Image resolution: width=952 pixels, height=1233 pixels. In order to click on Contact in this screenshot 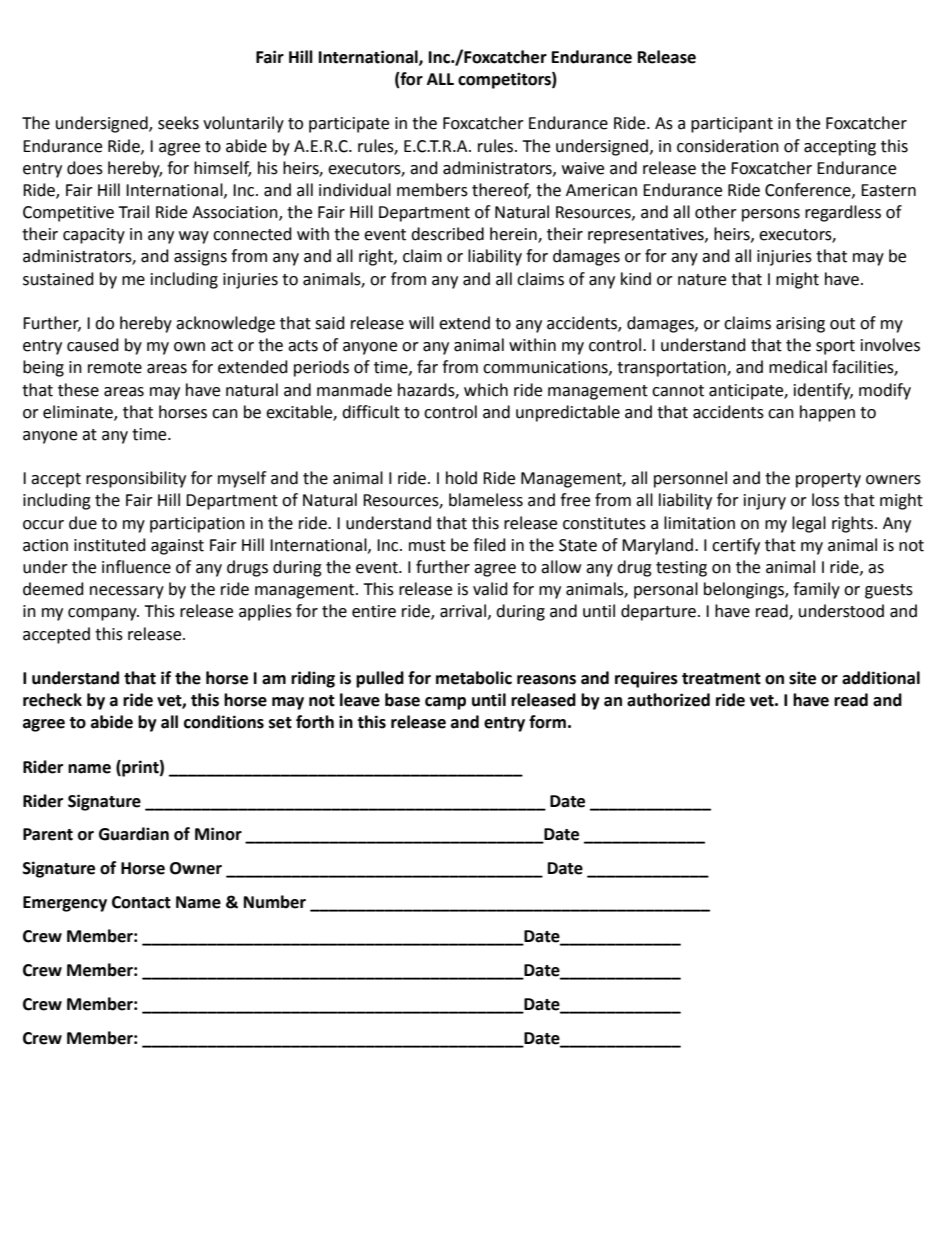, I will do `click(141, 902)`.
